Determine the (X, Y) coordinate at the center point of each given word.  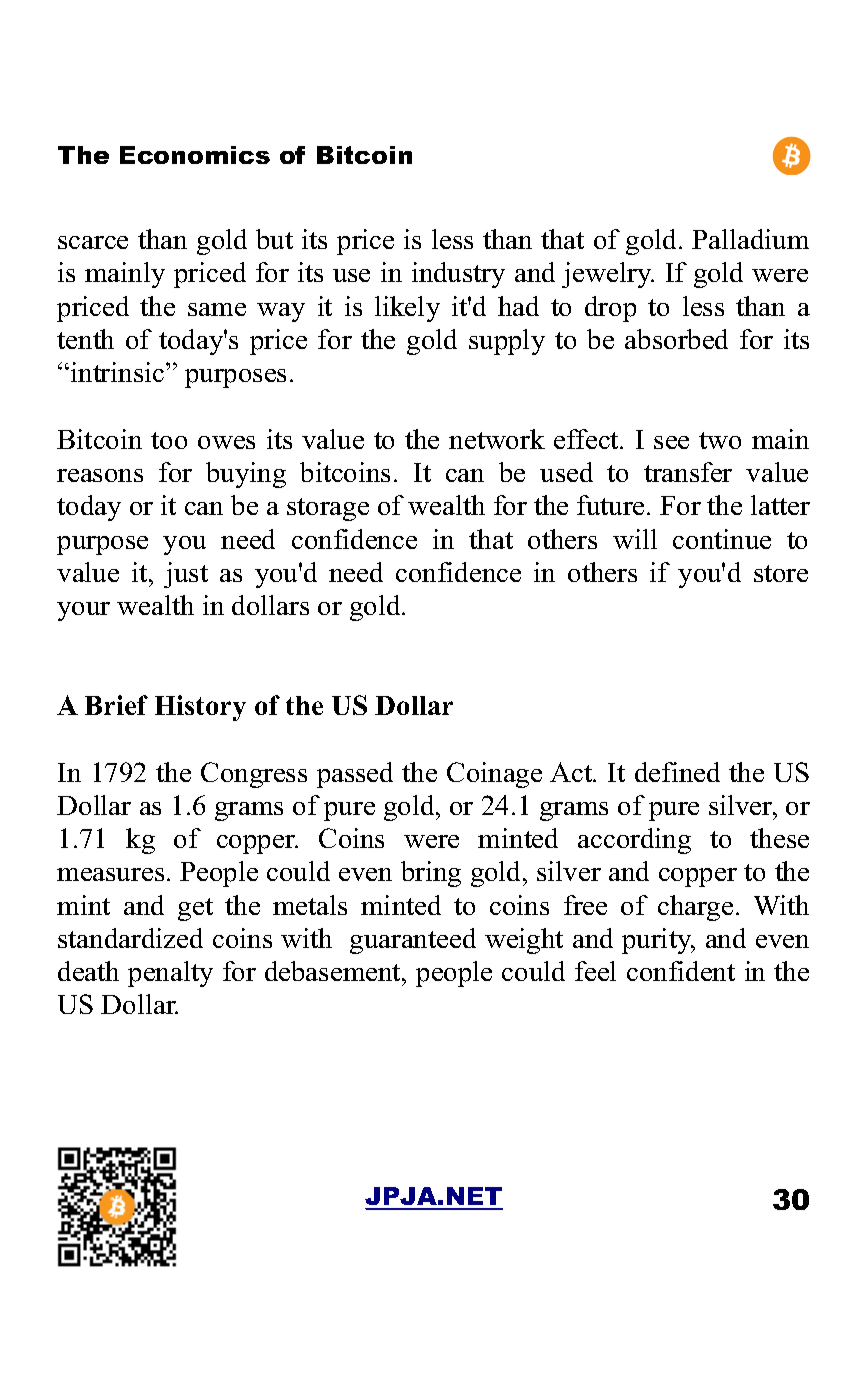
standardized (130, 938)
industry (458, 275)
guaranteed (413, 941)
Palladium (750, 239)
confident (681, 971)
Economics (195, 155)
